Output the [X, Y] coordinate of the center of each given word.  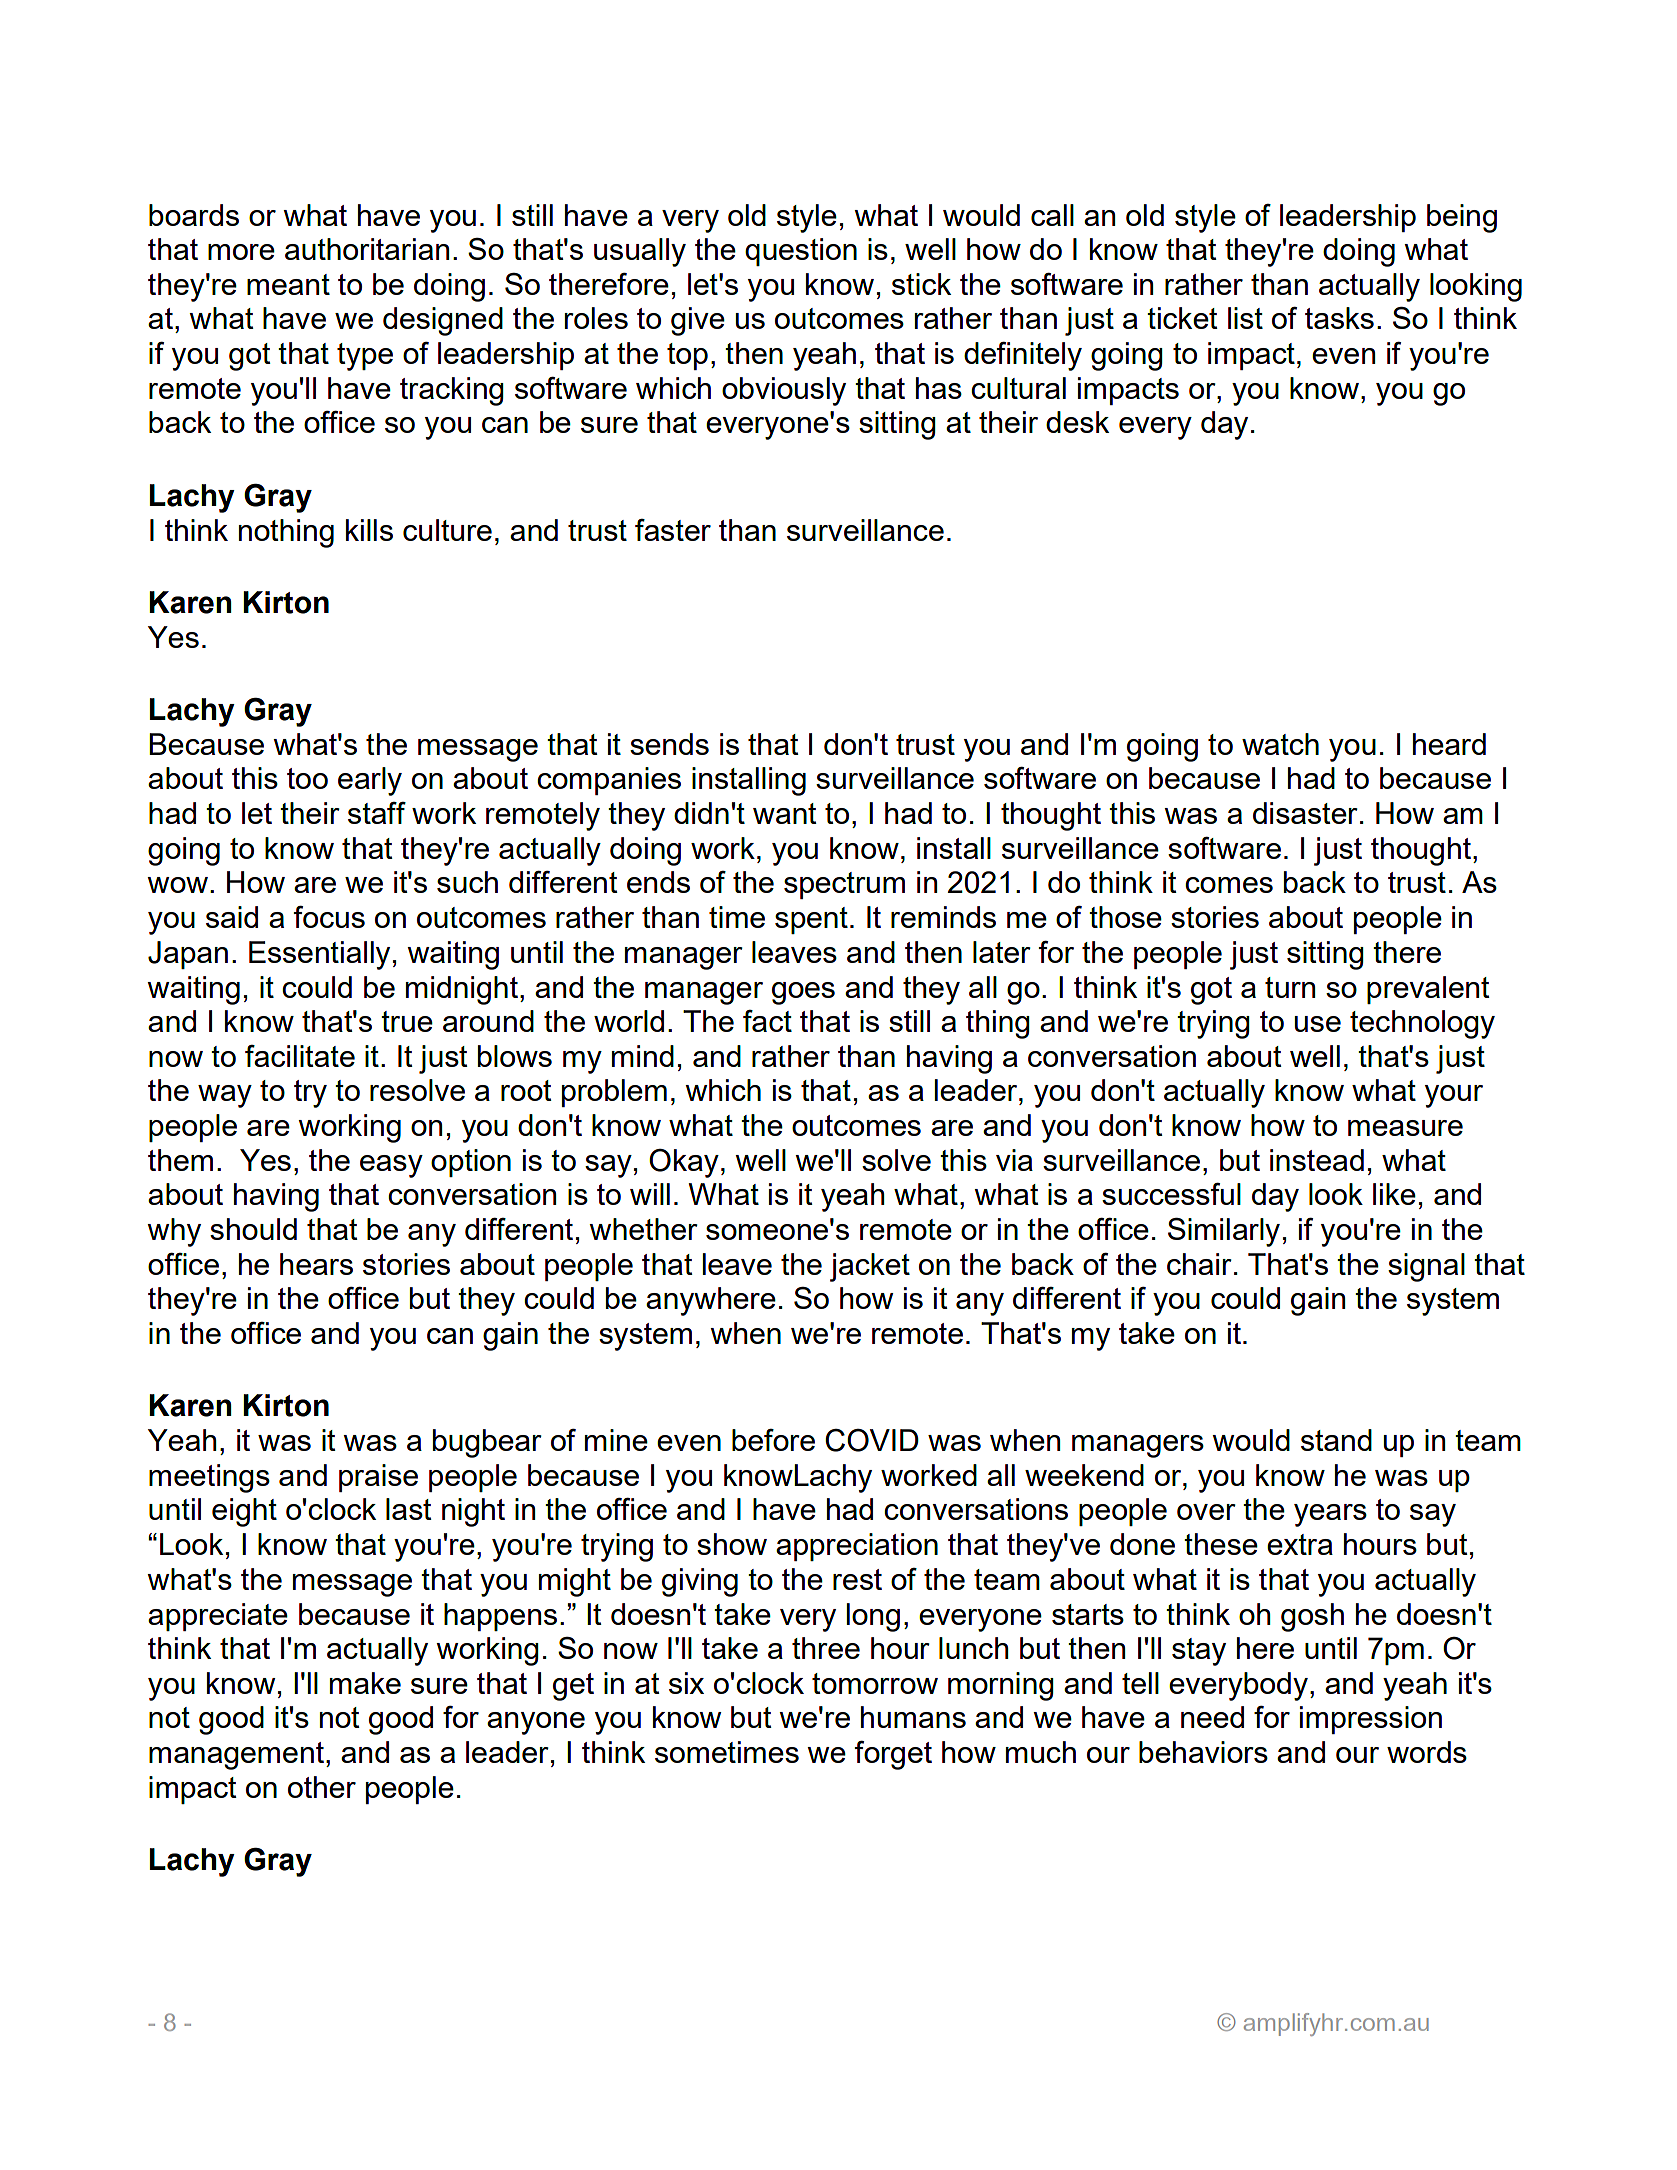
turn [1290, 987]
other [322, 1787]
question [801, 252]
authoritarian [367, 249]
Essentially [319, 955]
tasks [1339, 318]
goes [803, 993]
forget [893, 1755]
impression [1371, 1720]
